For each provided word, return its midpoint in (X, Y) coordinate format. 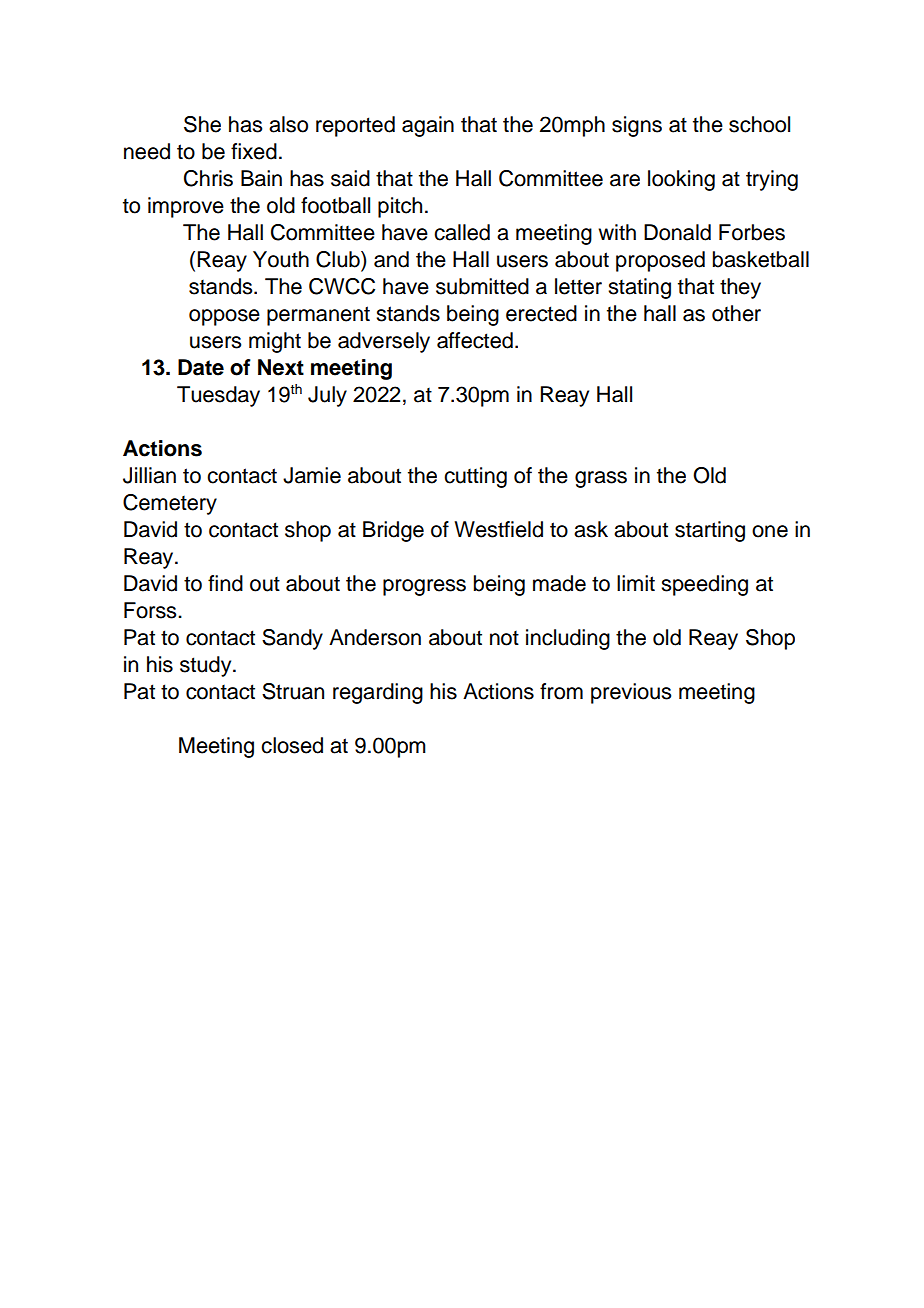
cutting (475, 477)
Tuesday (218, 396)
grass (601, 479)
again (428, 126)
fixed (254, 151)
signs (637, 126)
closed (292, 745)
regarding (378, 693)
